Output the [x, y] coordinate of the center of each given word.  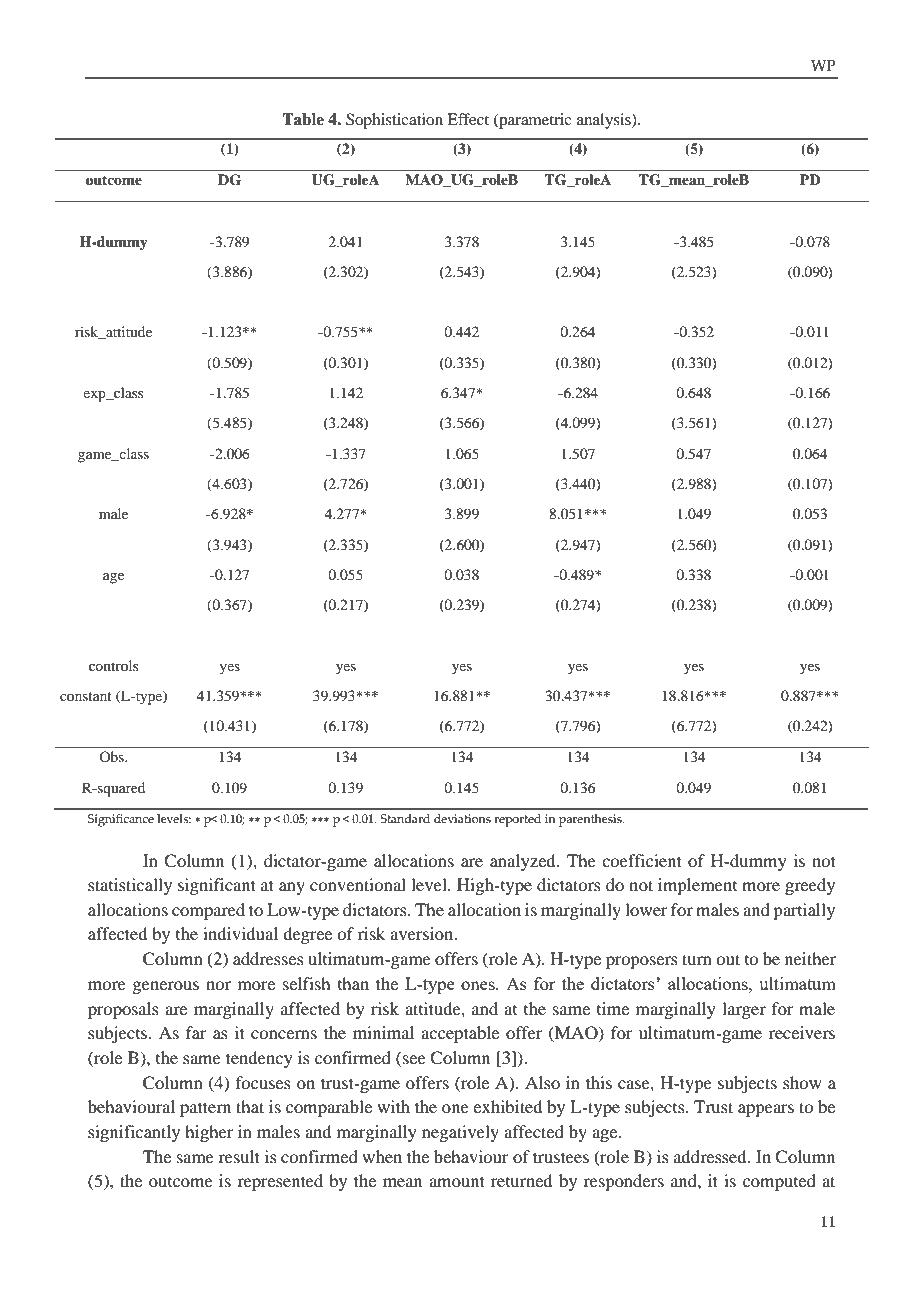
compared [208, 911]
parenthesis [591, 820]
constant [86, 696]
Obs [112, 756]
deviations [462, 818]
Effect [468, 119]
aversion [423, 933]
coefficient [642, 860]
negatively [460, 1133]
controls [113, 665]
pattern [205, 1109]
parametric [534, 121]
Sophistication [394, 121]
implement [697, 886]
